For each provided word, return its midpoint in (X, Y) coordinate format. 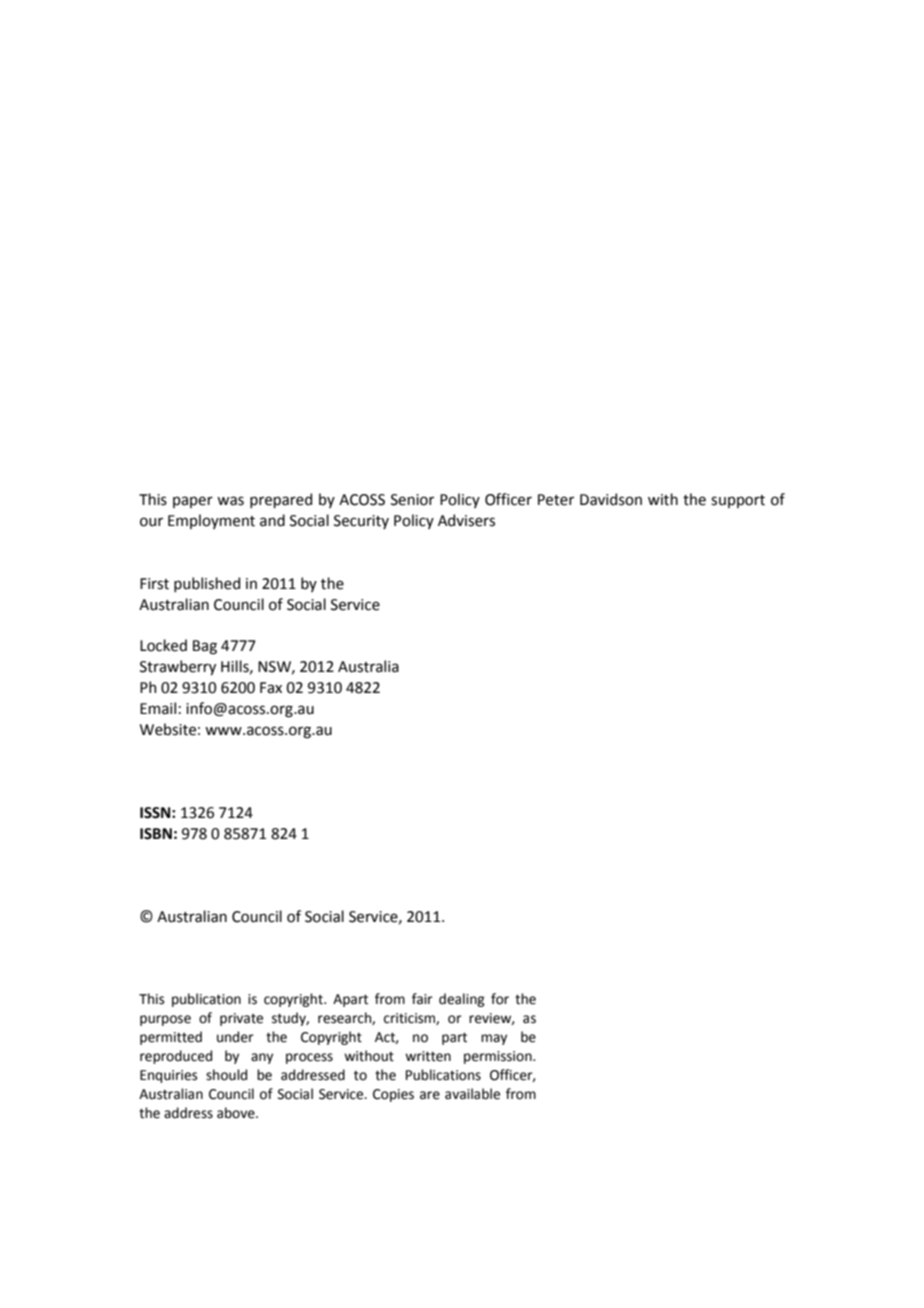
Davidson (611, 499)
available (472, 1094)
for (500, 999)
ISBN (156, 834)
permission (499, 1057)
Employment (211, 521)
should (226, 1075)
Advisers (466, 520)
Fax (271, 688)
